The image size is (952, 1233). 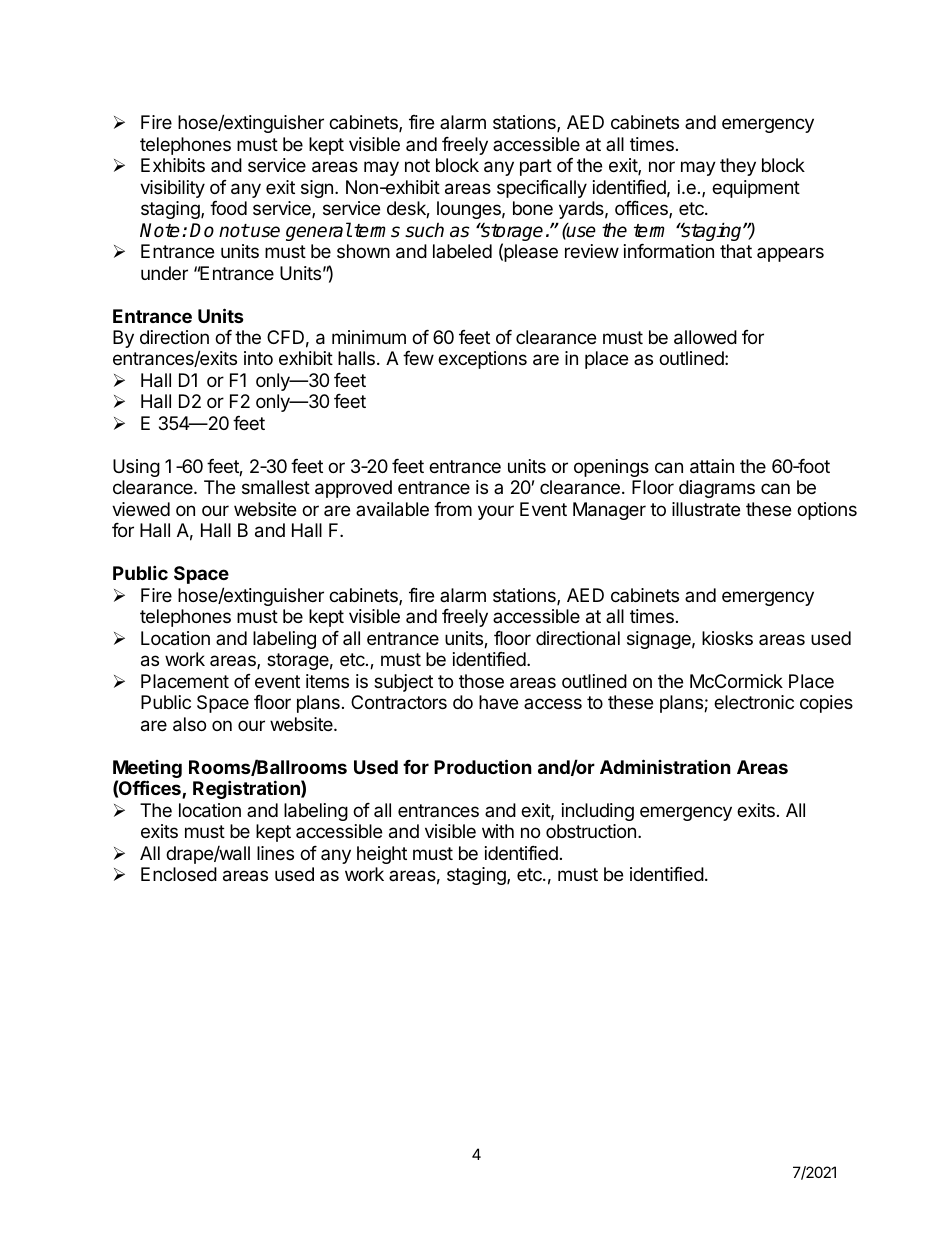 What do you see at coordinates (403, 683) in the document?
I see `subject` at bounding box center [403, 683].
